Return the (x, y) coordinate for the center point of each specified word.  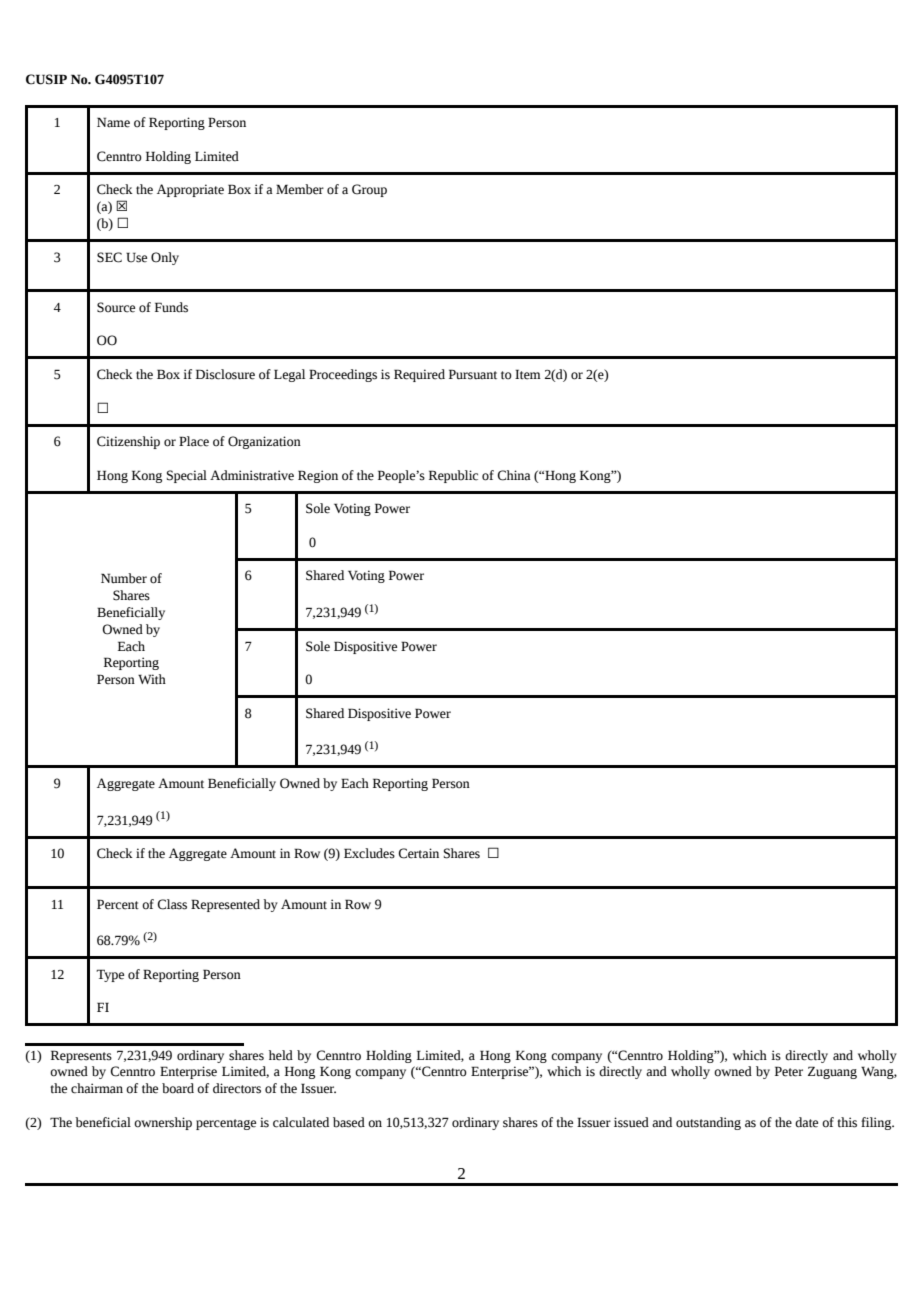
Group (369, 190)
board (178, 1088)
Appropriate (190, 190)
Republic (453, 476)
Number (124, 578)
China (514, 475)
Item (528, 374)
